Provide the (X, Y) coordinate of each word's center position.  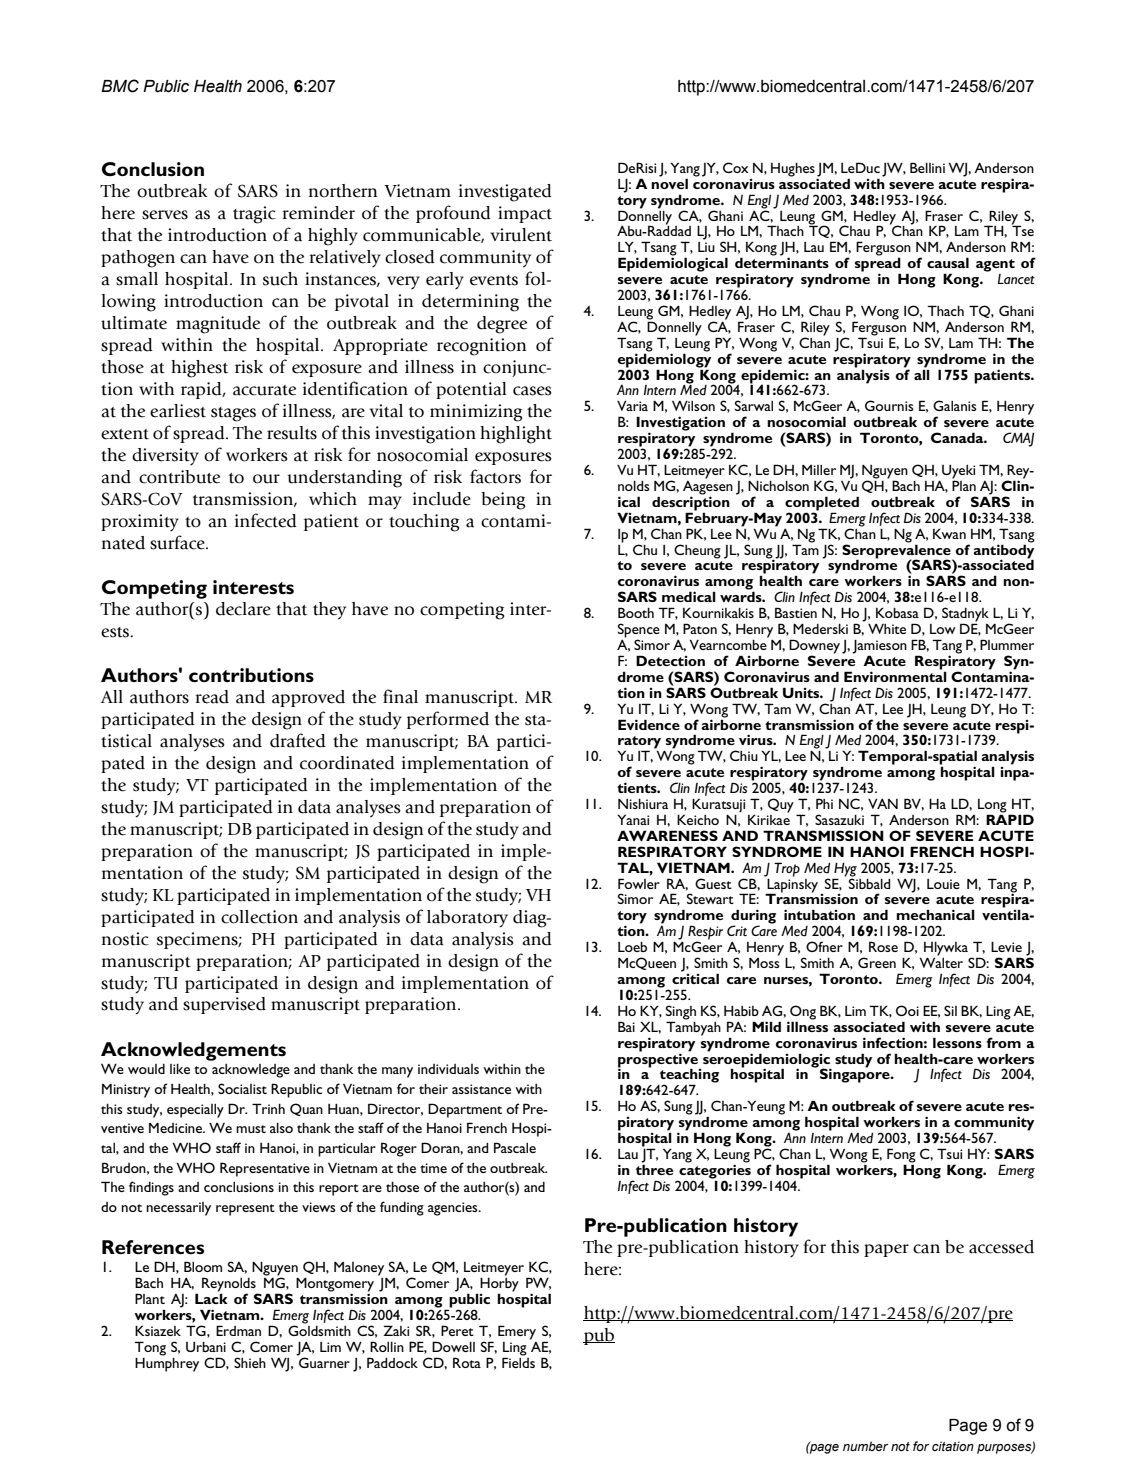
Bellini (927, 167)
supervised (224, 1005)
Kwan (949, 533)
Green (877, 962)
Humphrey (167, 1363)
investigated (505, 193)
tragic (254, 215)
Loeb (632, 947)
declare (243, 609)
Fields (518, 1361)
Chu (645, 549)
